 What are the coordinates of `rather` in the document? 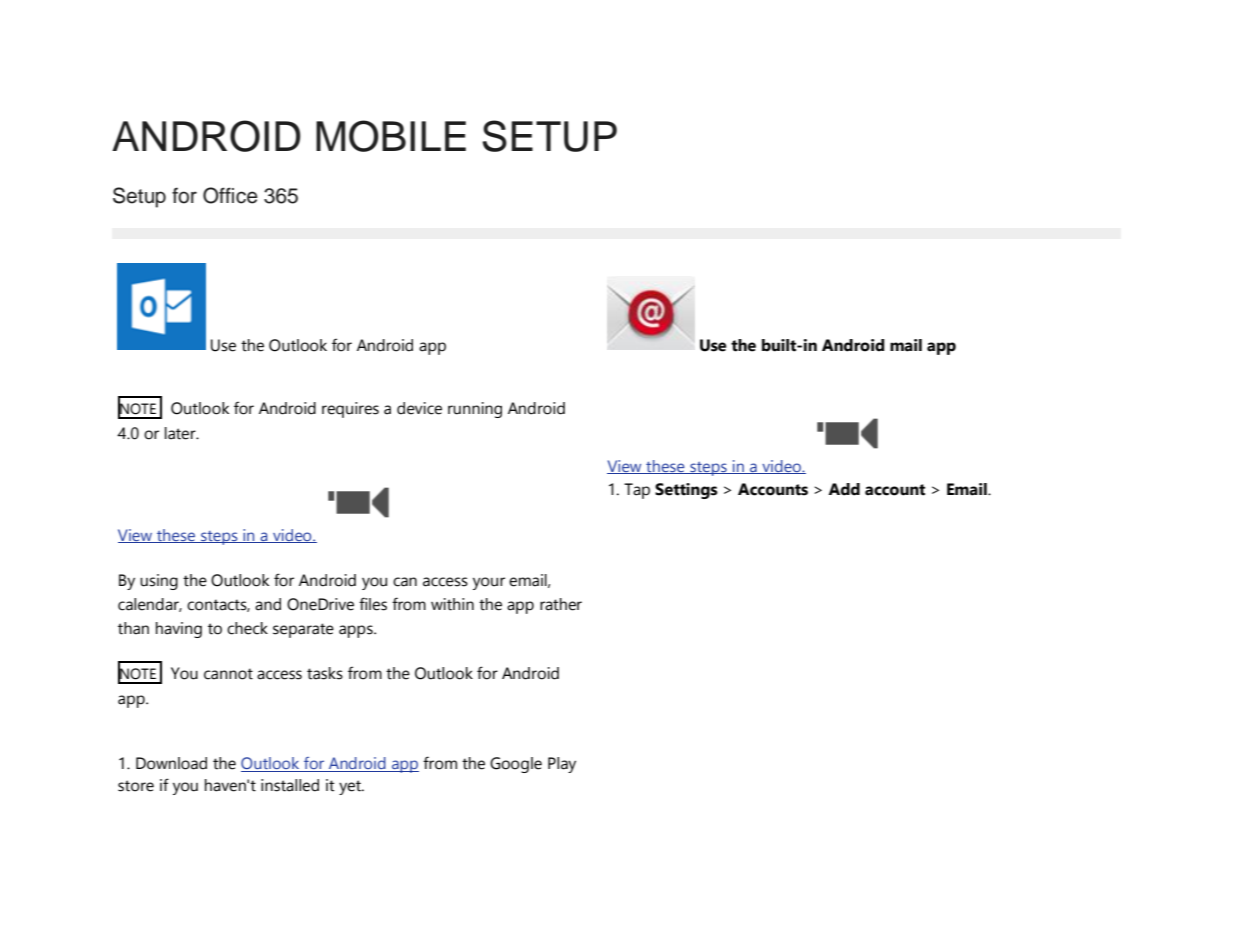 It's located at (561, 604).
